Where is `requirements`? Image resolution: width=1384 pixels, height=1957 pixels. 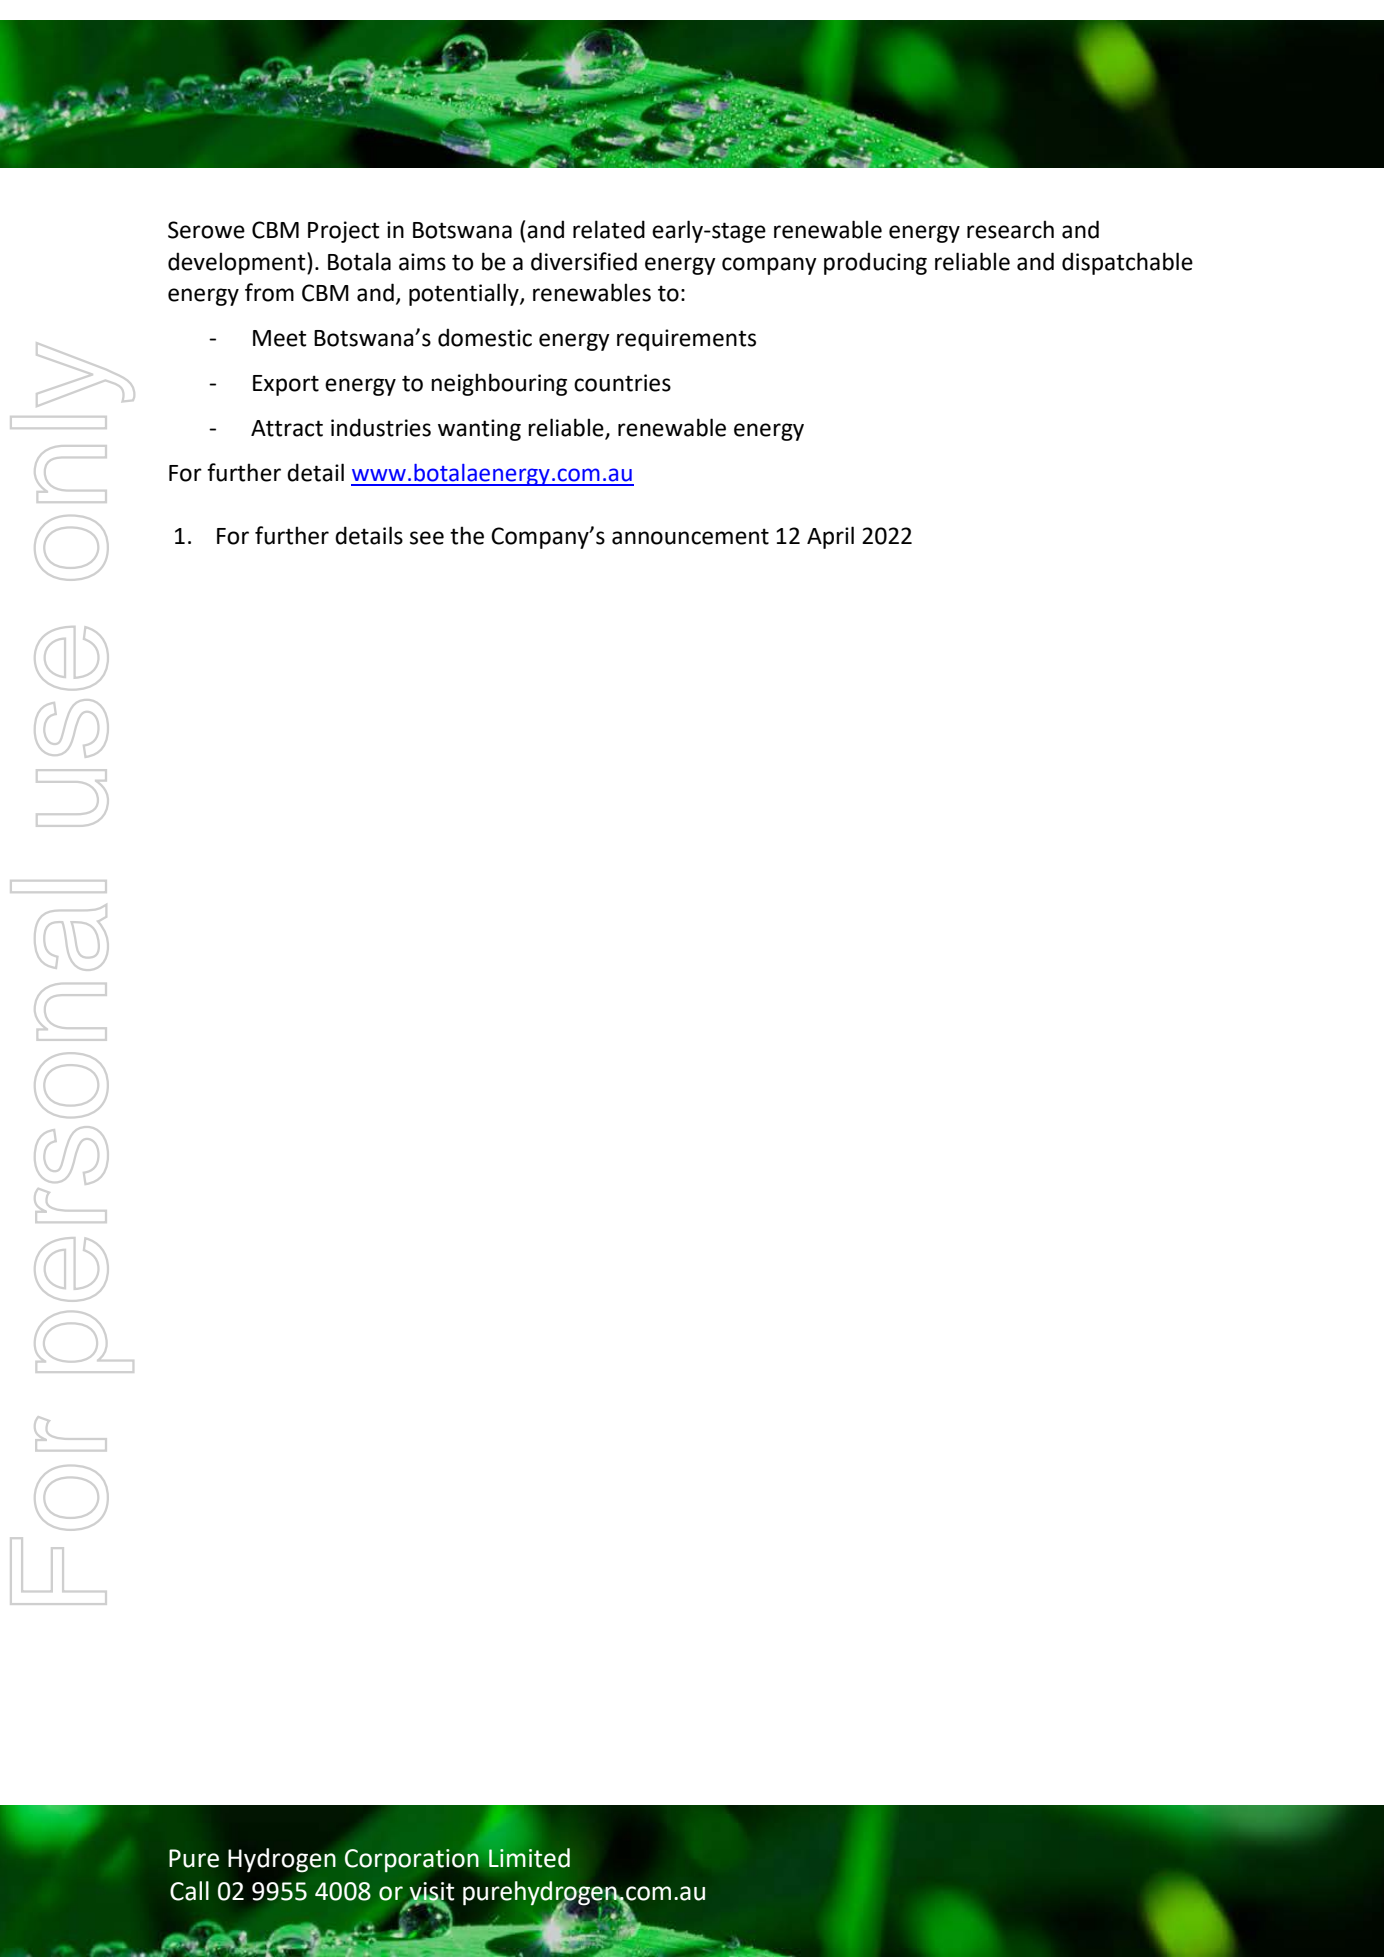
requirements is located at coordinates (686, 340).
